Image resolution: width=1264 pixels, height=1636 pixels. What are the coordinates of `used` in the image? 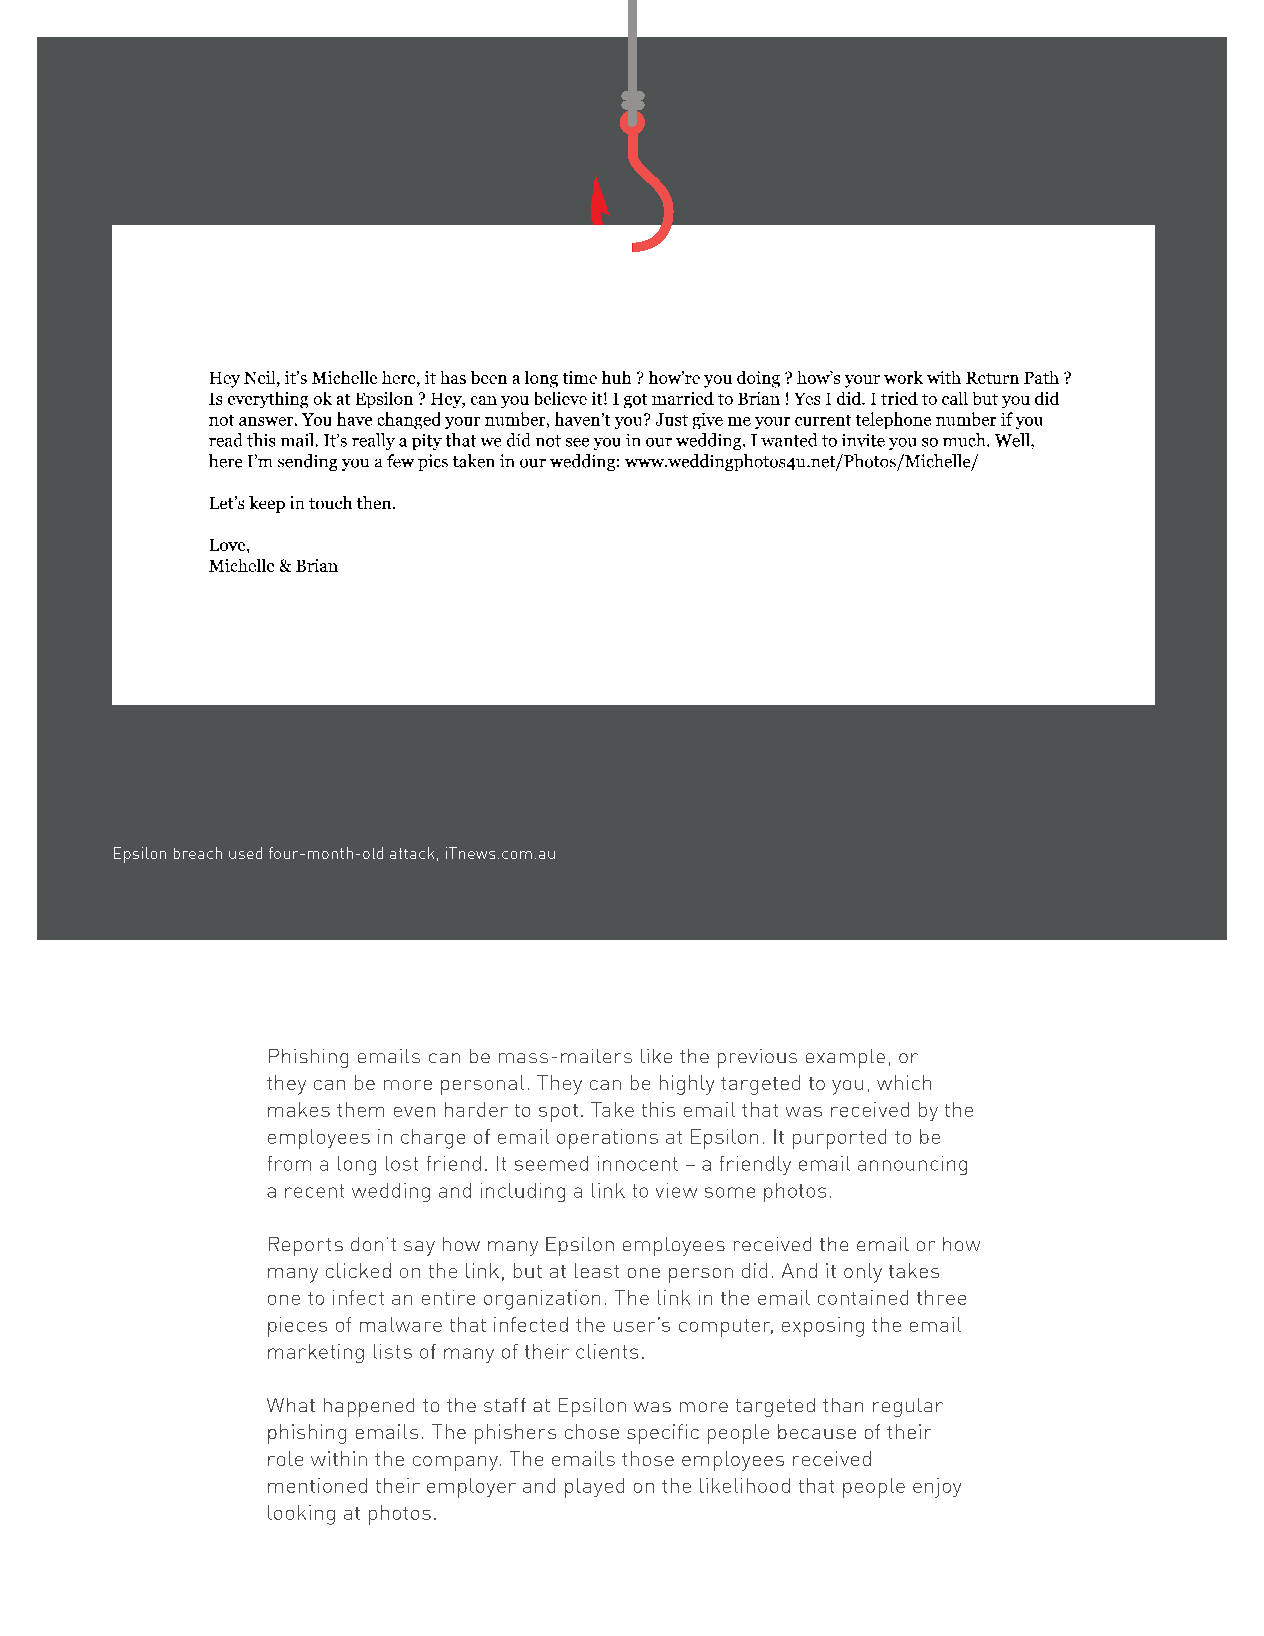 It's located at (245, 853).
